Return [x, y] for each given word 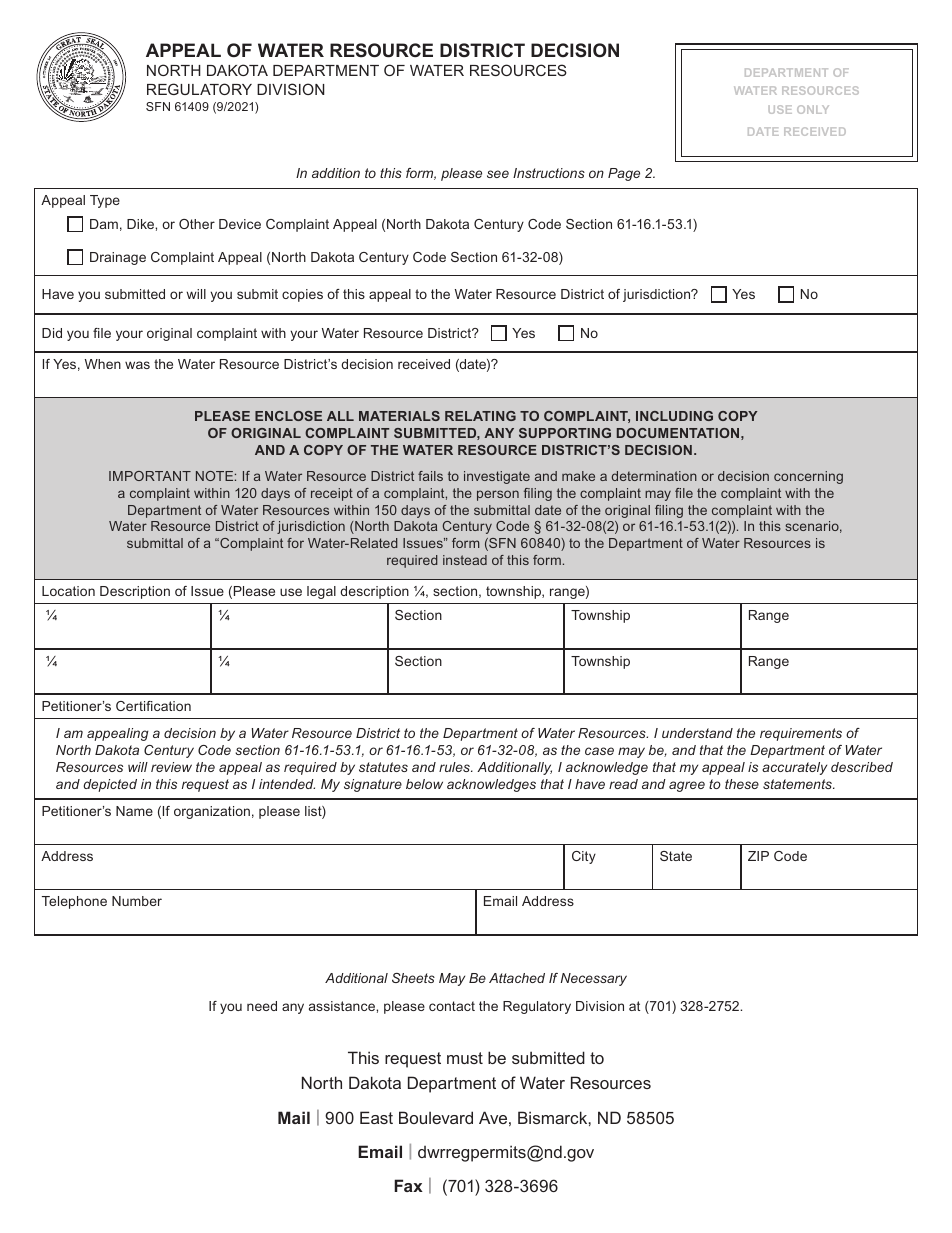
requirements [801, 734]
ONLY [813, 109]
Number [137, 901]
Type [105, 201]
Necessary [594, 979]
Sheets [413, 978]
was [137, 365]
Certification [153, 706]
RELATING [480, 416]
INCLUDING [674, 416]
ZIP [758, 856]
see [498, 174]
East [376, 1117]
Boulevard [436, 1117]
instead [465, 560]
